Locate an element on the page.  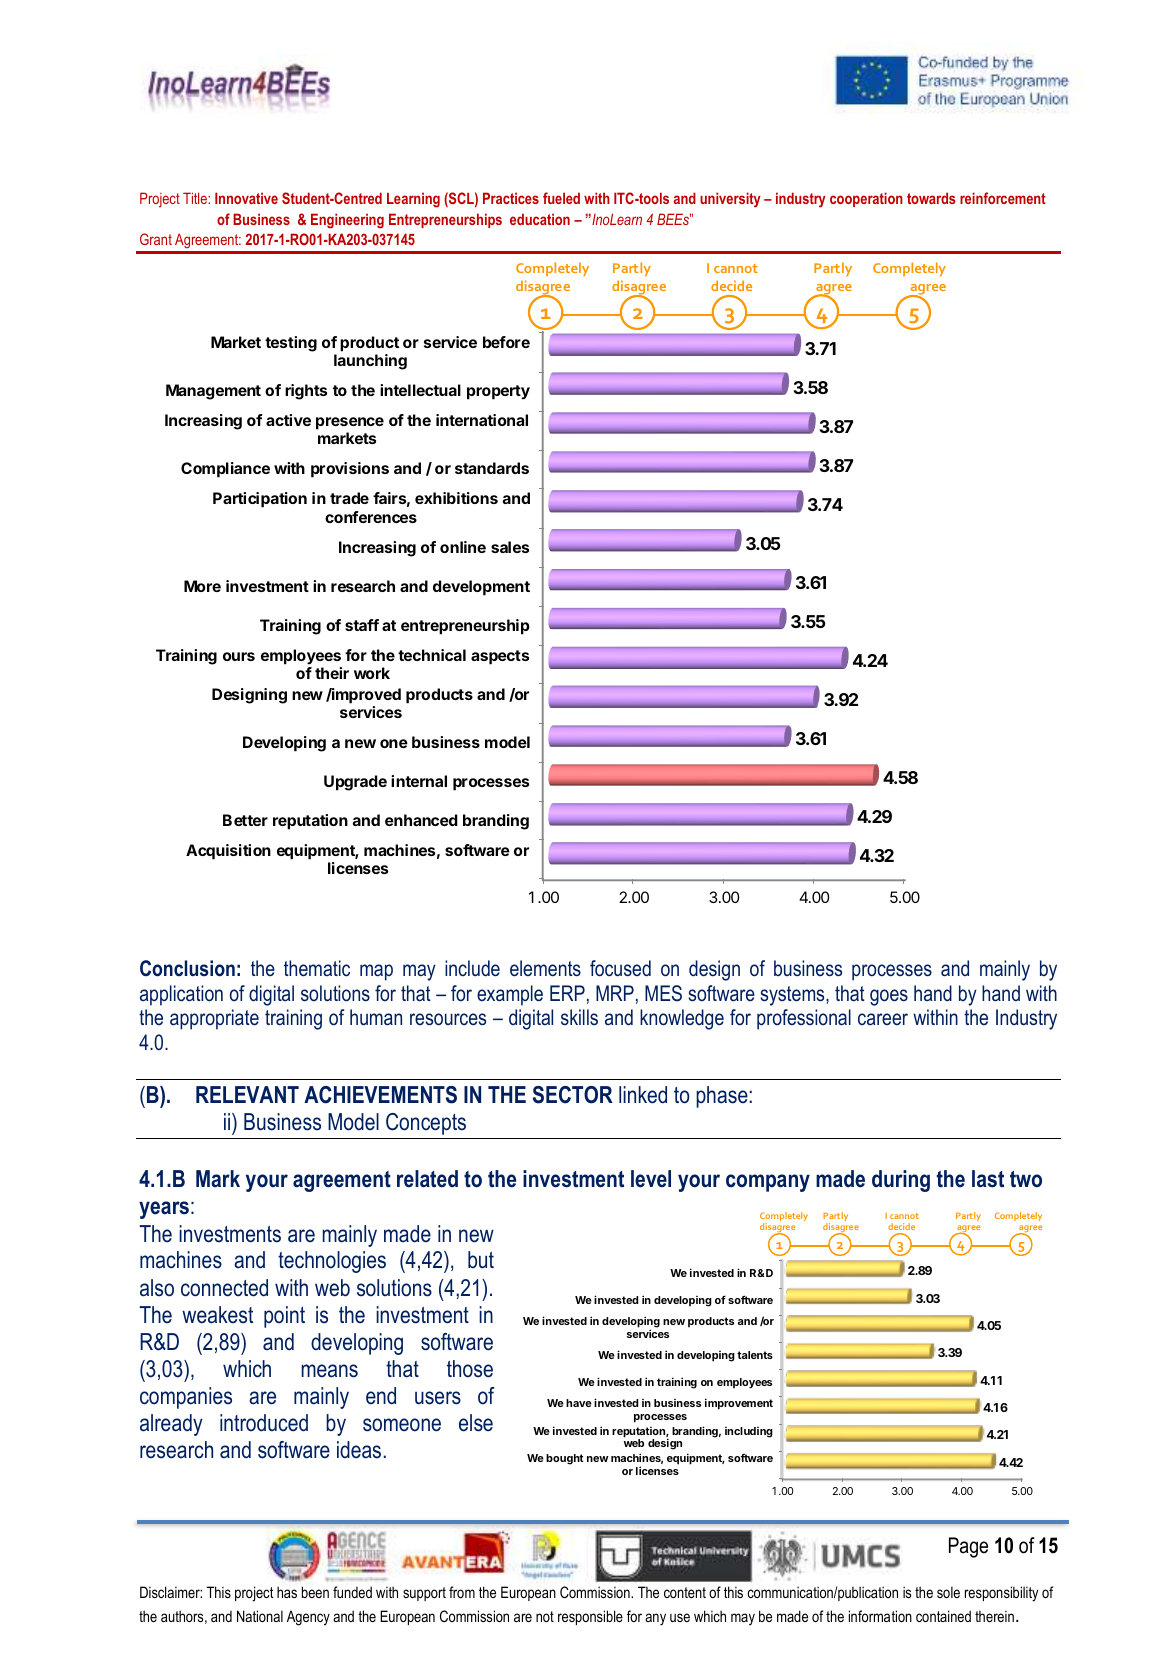
aspects is located at coordinates (500, 657).
